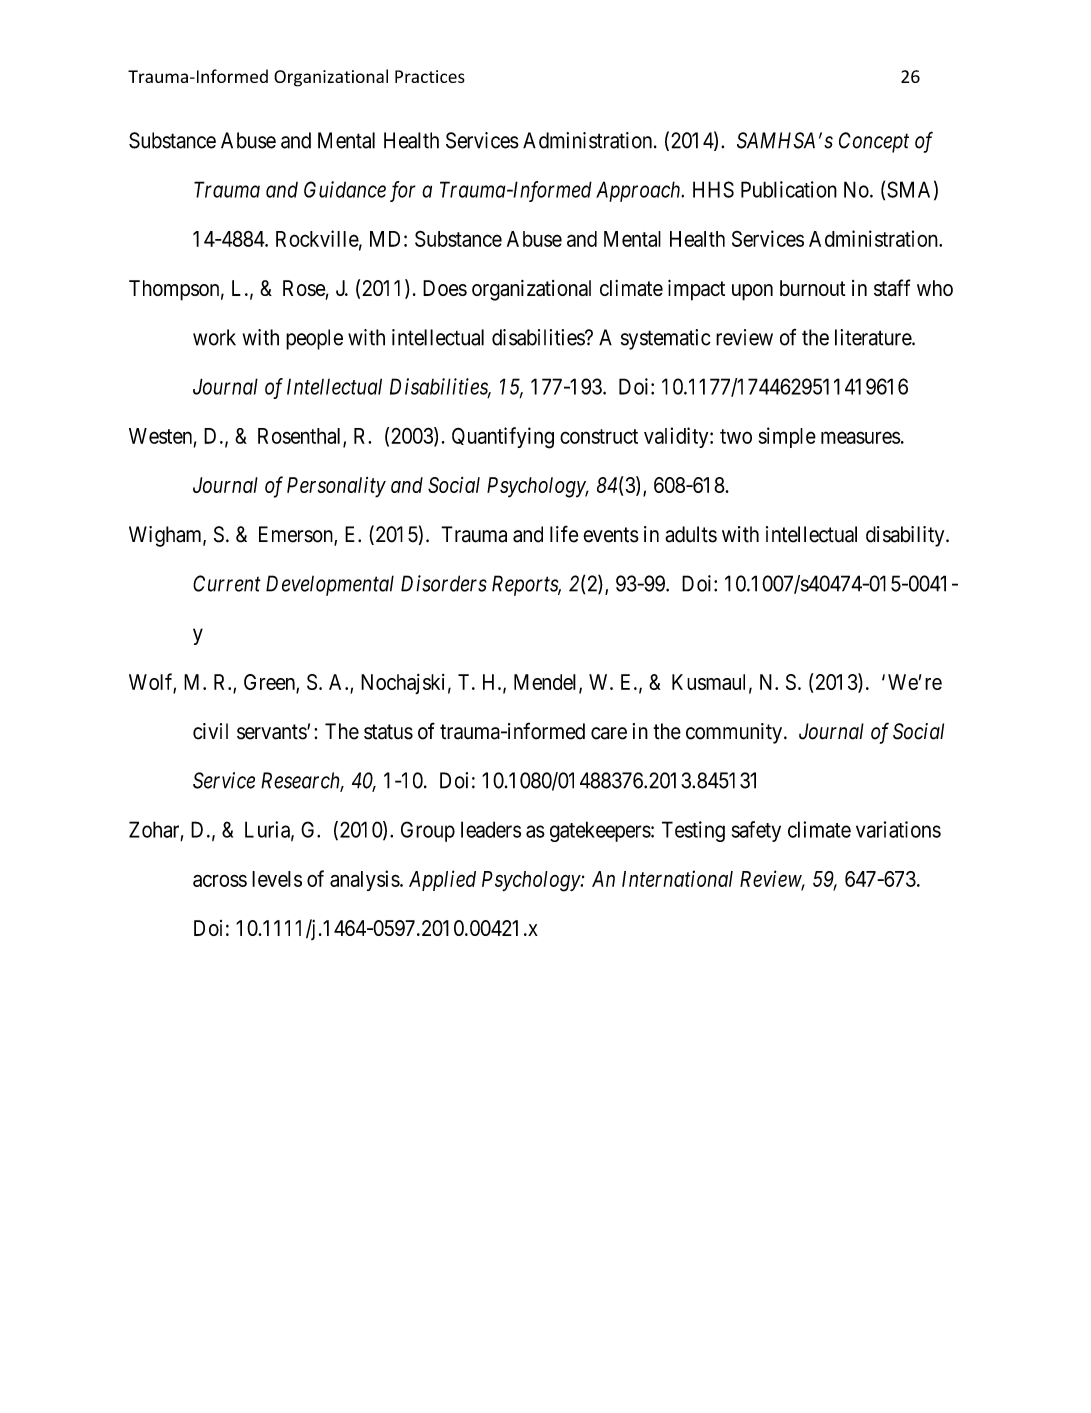 The image size is (1091, 1413). Describe the element at coordinates (430, 76) in the screenshot. I see `Practices` at that location.
